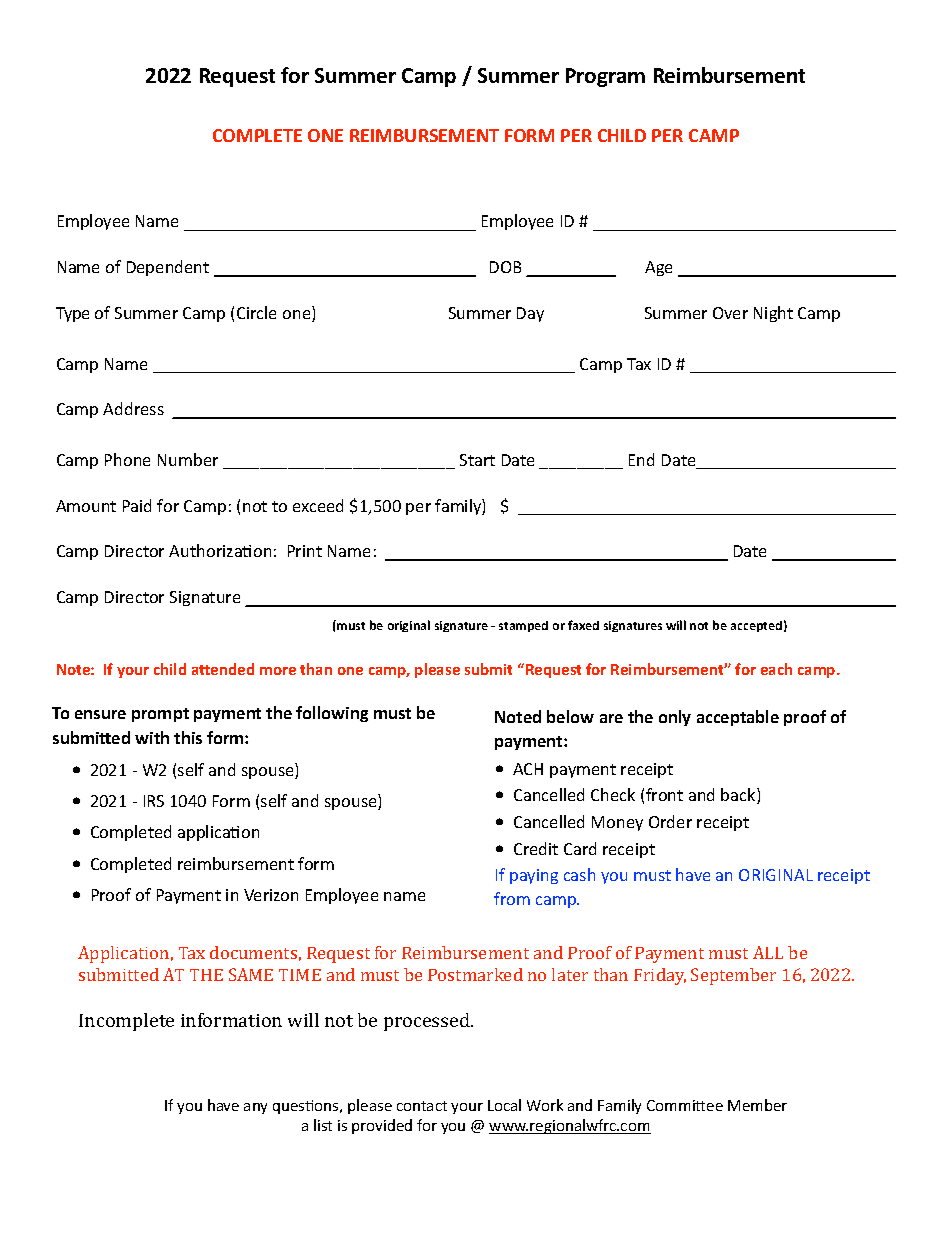 The image size is (952, 1233). I want to click on Paid, so click(137, 505).
